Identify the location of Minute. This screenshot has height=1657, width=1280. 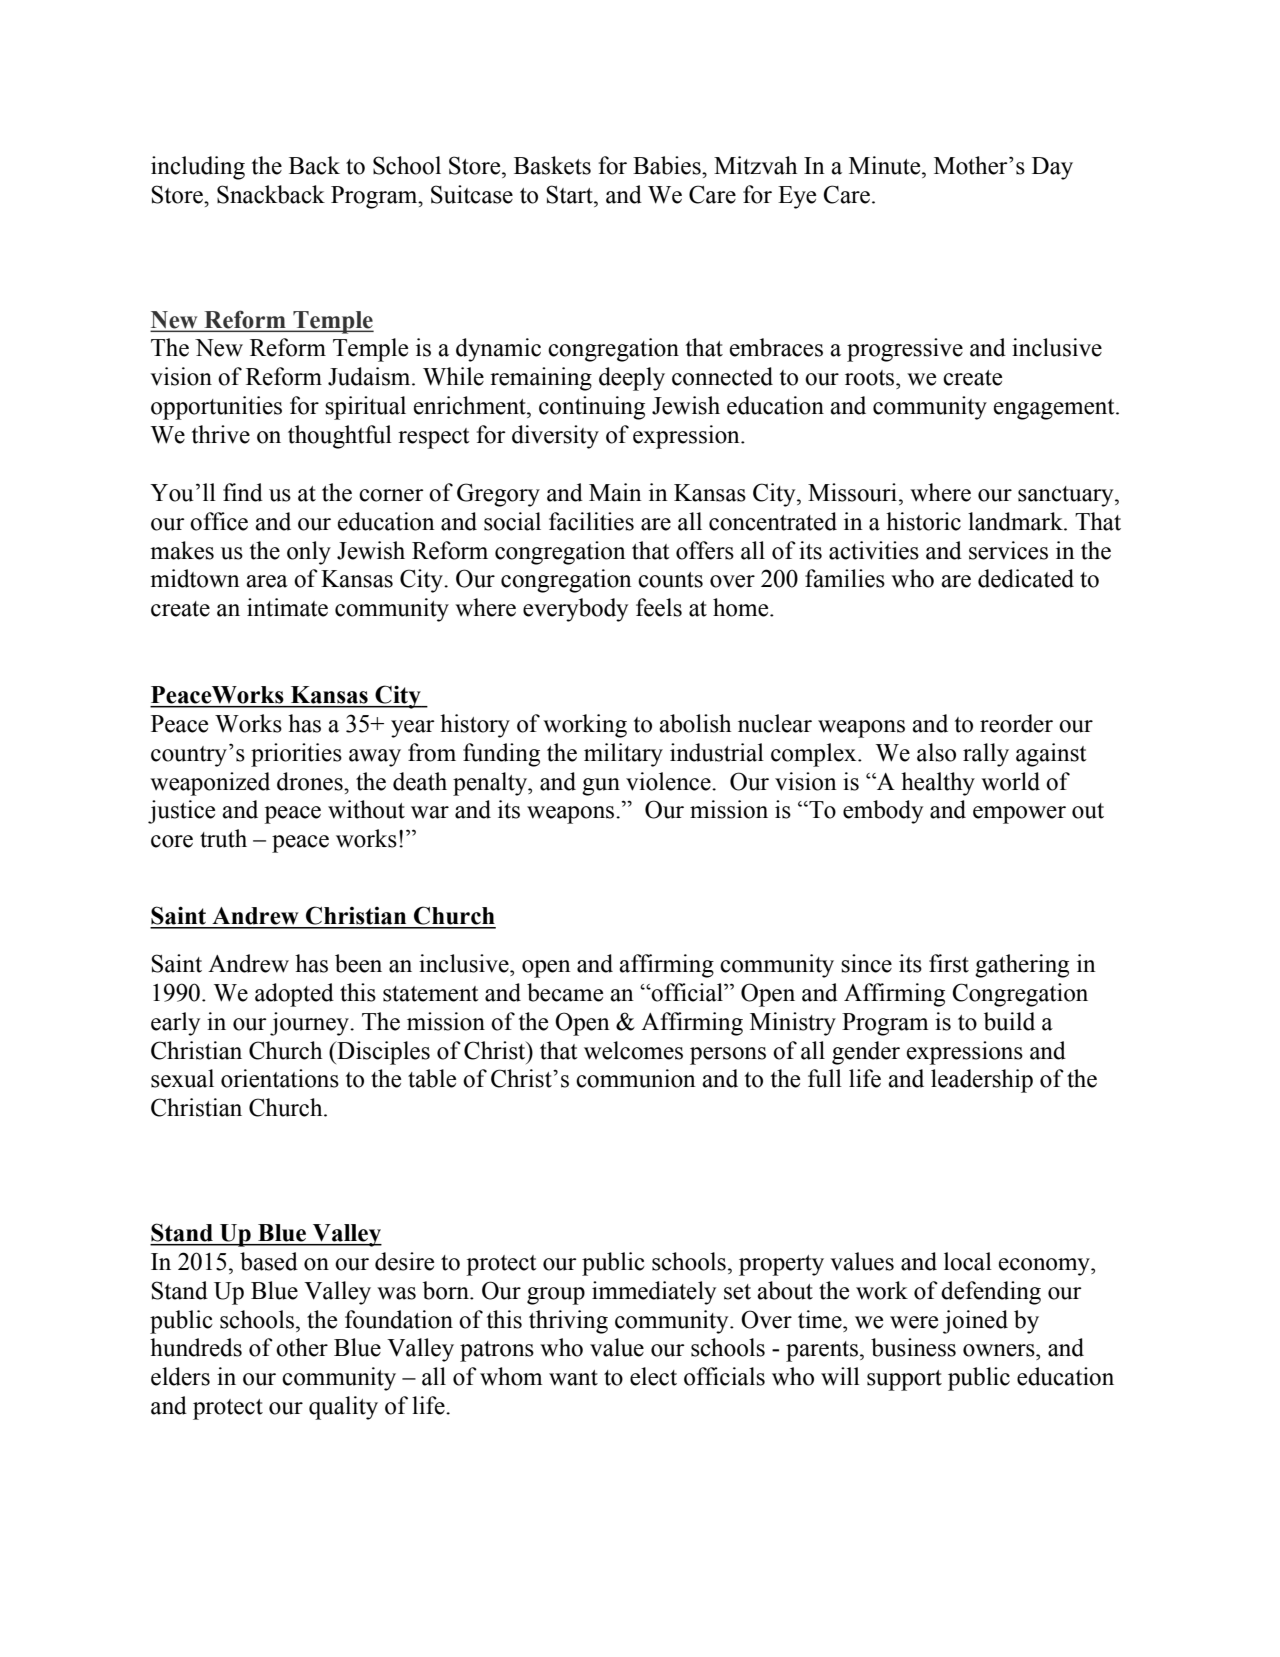
(886, 165).
